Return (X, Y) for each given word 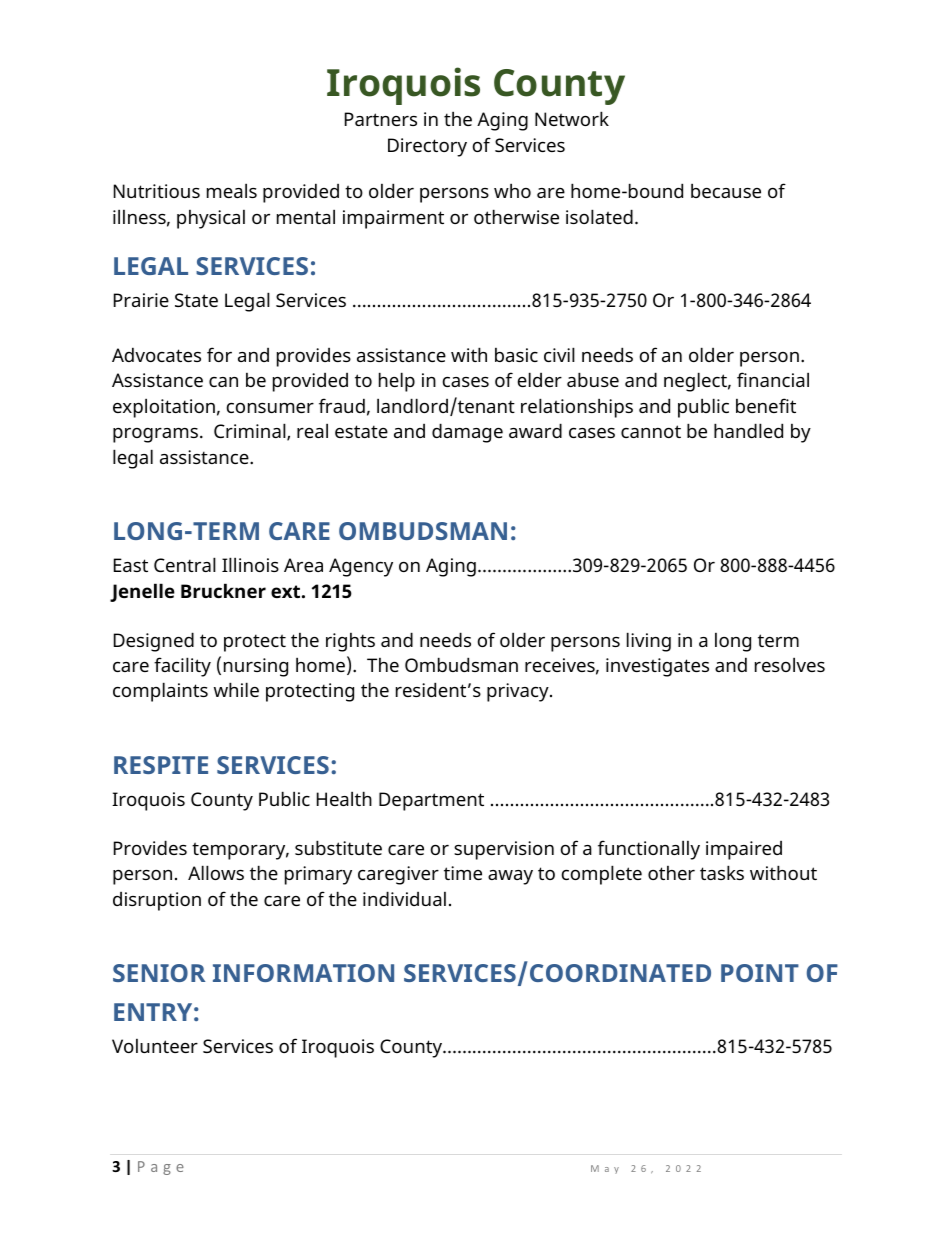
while (236, 689)
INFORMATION (303, 973)
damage (467, 433)
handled (748, 430)
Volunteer (155, 1046)
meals (232, 190)
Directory (427, 147)
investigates (657, 667)
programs (155, 435)
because (726, 190)
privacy (519, 692)
